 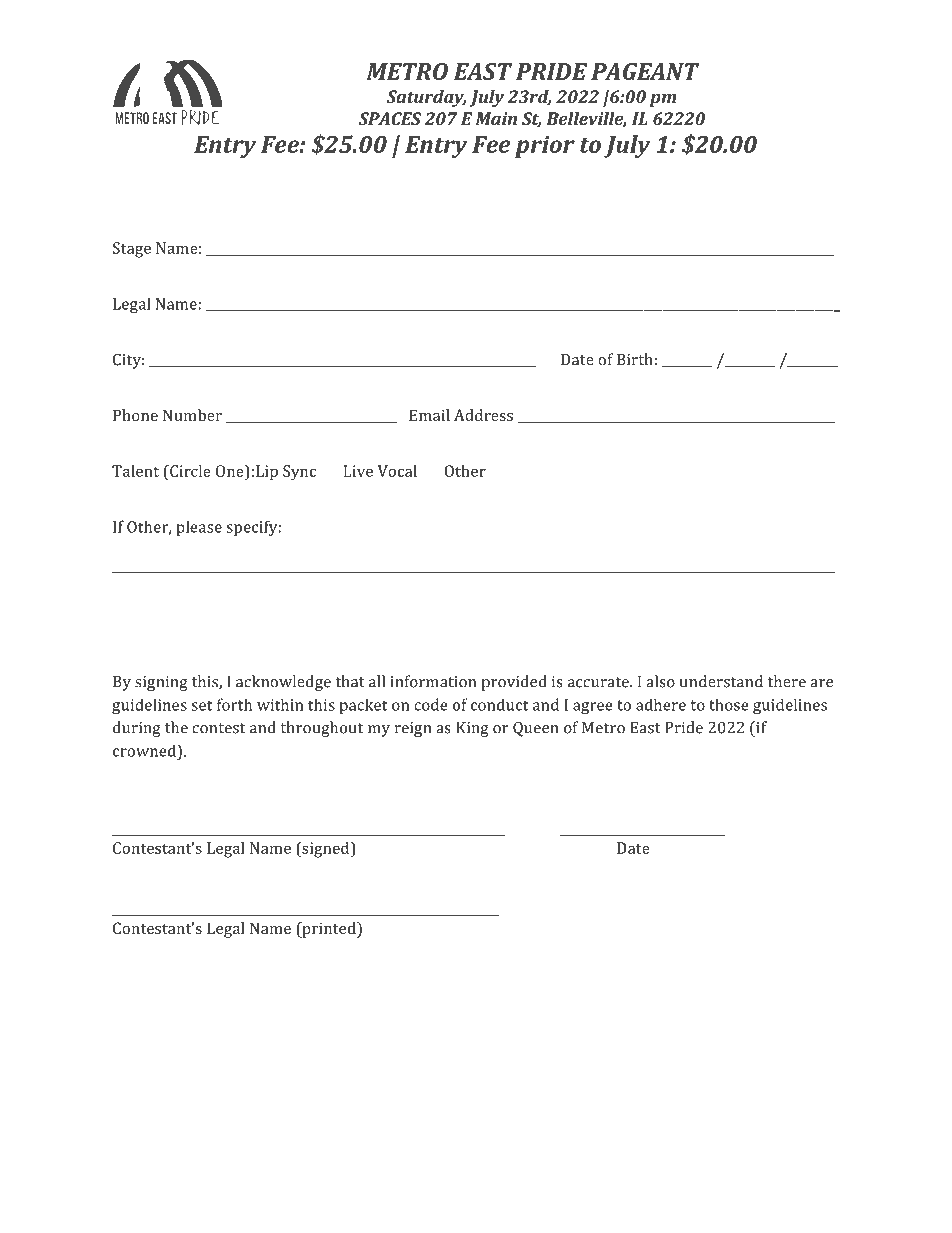 I want to click on printed, so click(x=329, y=930).
